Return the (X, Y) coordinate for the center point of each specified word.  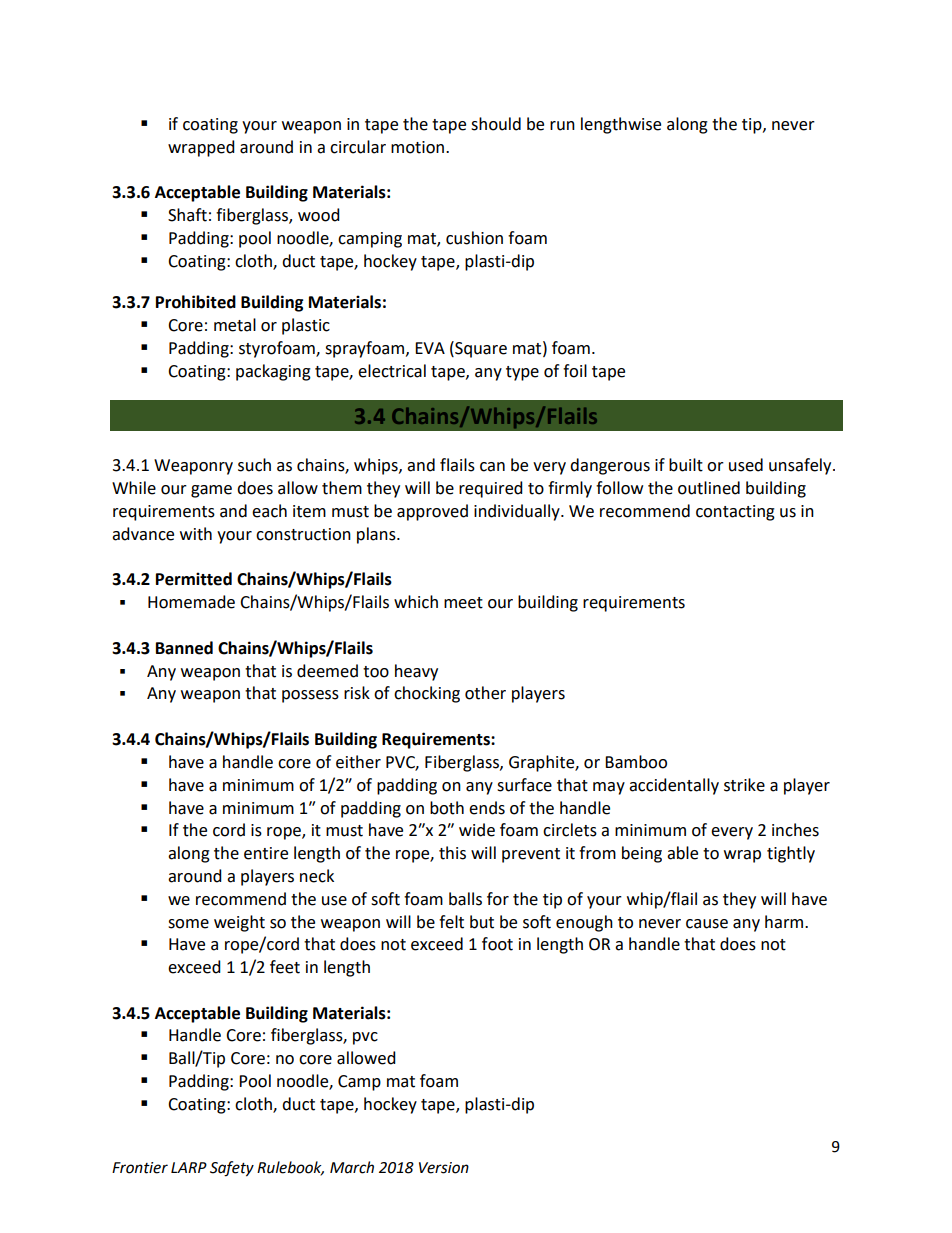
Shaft (187, 215)
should (496, 124)
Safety (232, 1169)
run (562, 126)
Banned (184, 648)
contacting (735, 513)
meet (463, 603)
